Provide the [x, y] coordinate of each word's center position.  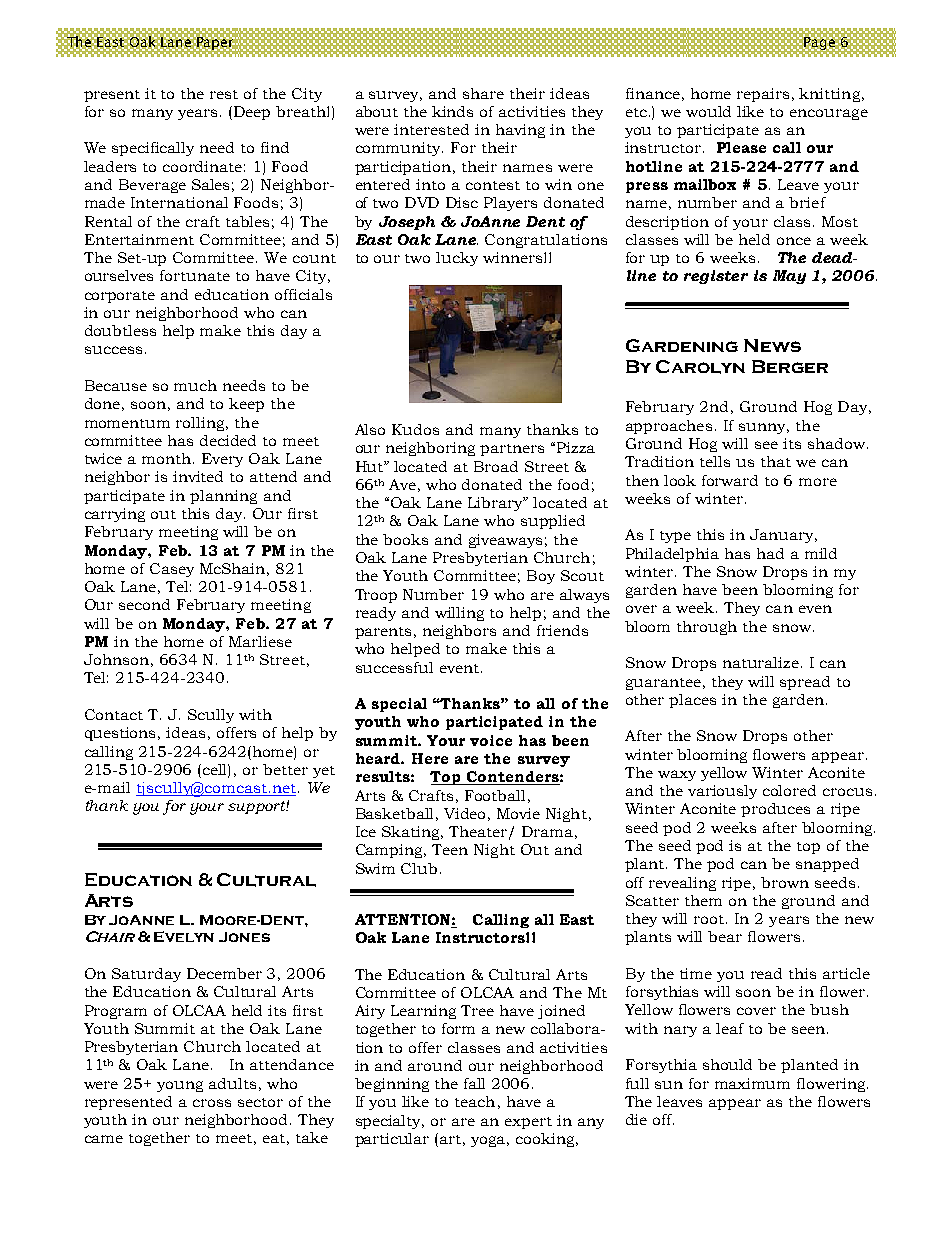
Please [741, 147]
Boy [541, 577]
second [144, 604]
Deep [252, 113]
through [707, 628]
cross [212, 1103]
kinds [452, 111]
